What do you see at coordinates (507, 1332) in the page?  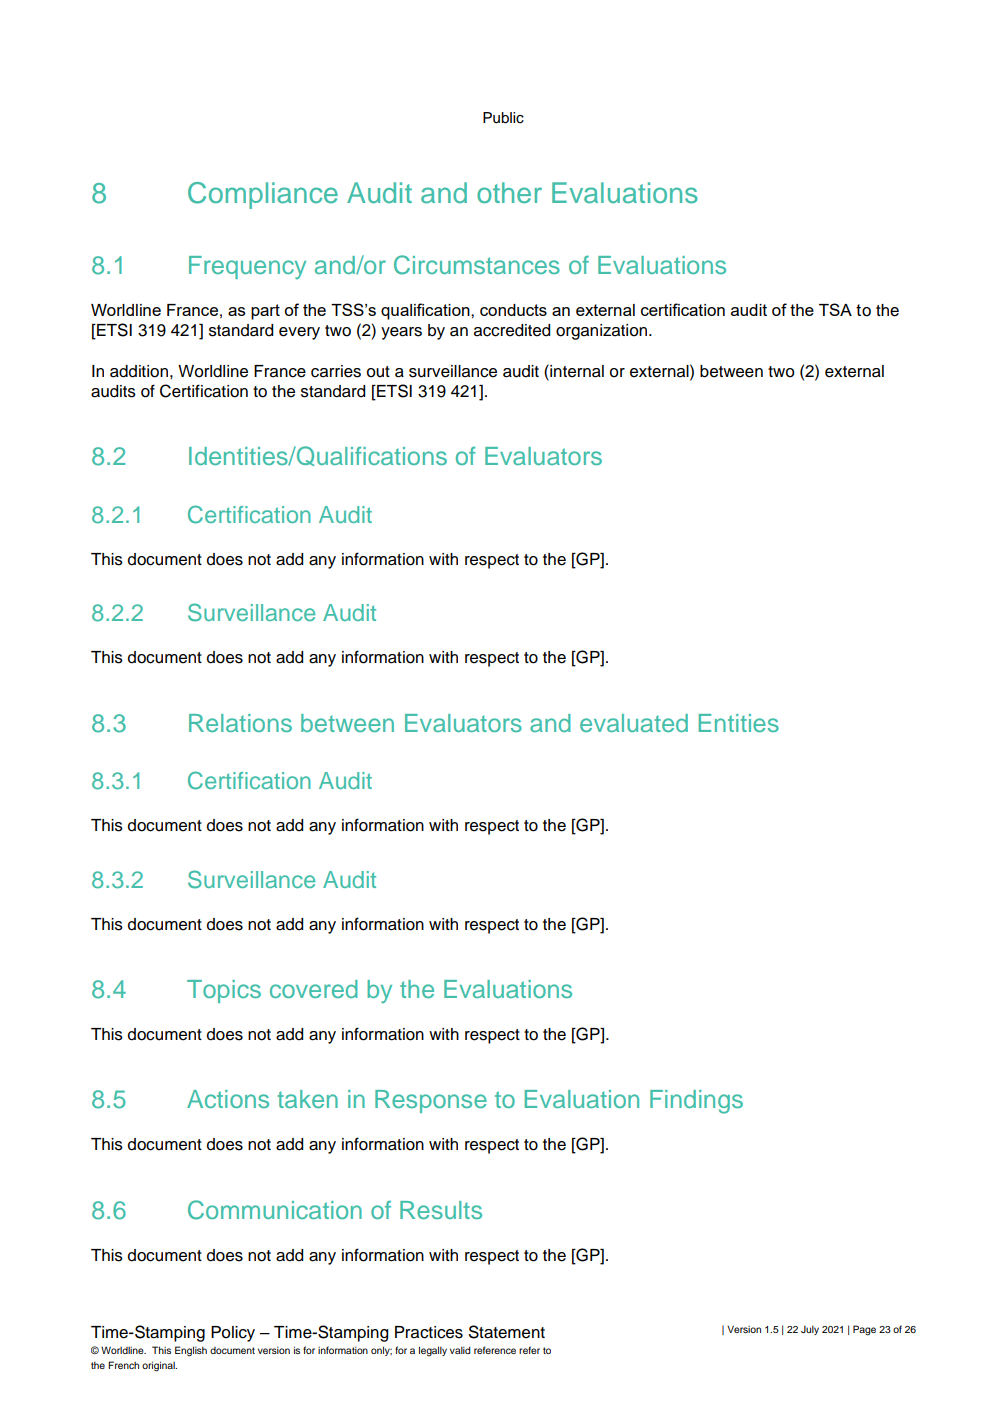 I see `Statement` at bounding box center [507, 1332].
